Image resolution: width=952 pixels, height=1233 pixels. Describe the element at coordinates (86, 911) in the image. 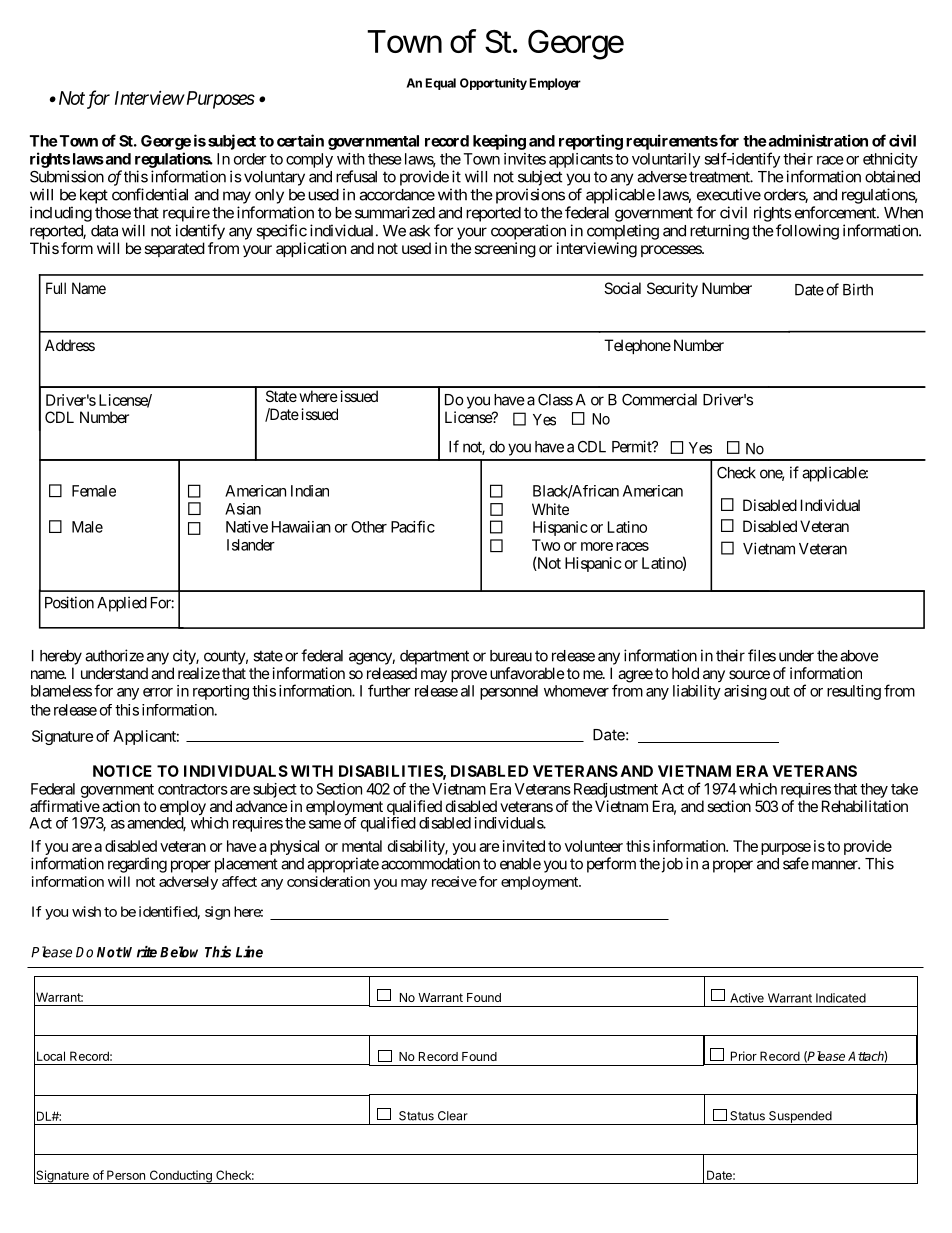

I see `wish` at that location.
